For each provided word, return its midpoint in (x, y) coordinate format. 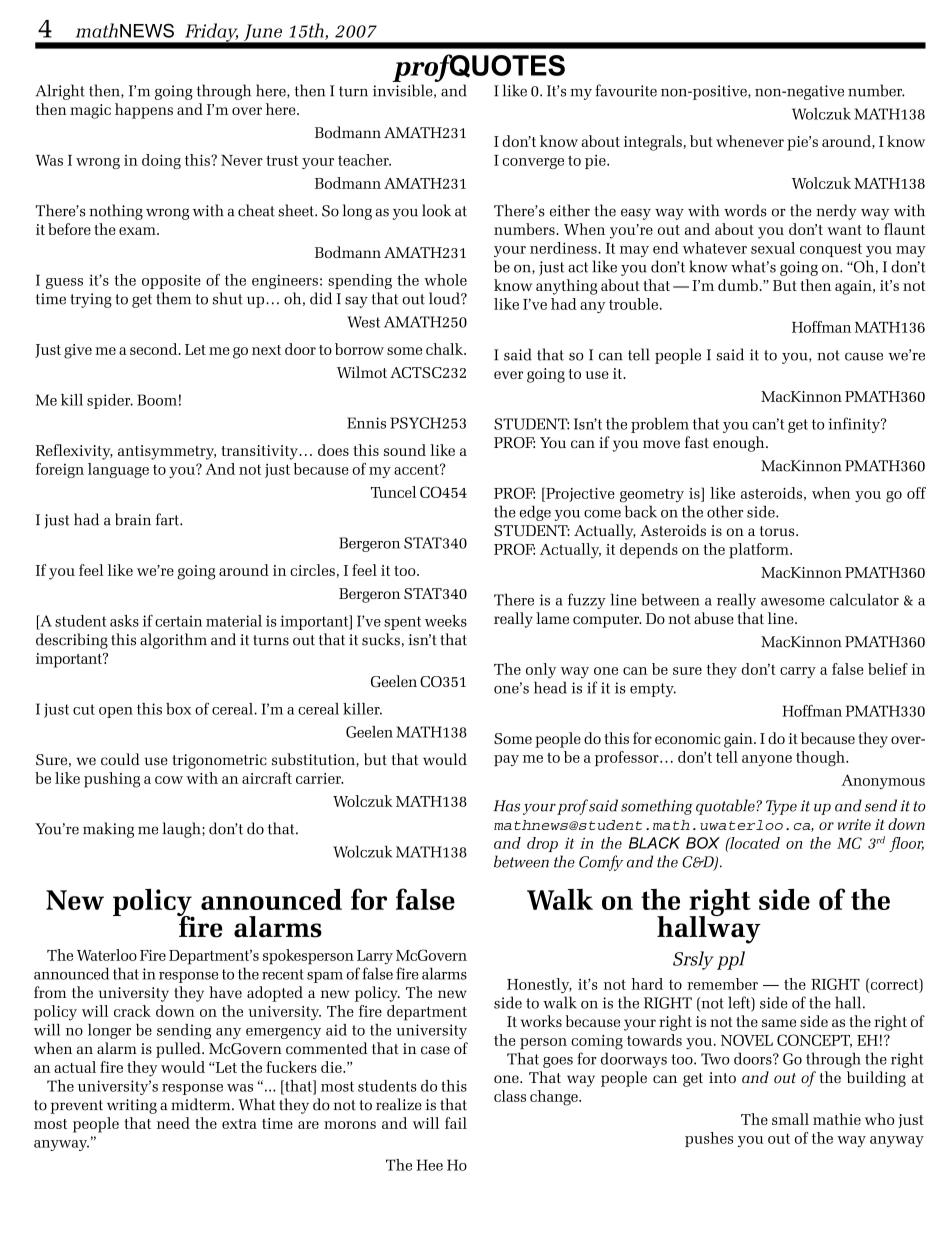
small (790, 1119)
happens (144, 111)
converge (533, 163)
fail (456, 1123)
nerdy (836, 212)
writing (132, 1106)
